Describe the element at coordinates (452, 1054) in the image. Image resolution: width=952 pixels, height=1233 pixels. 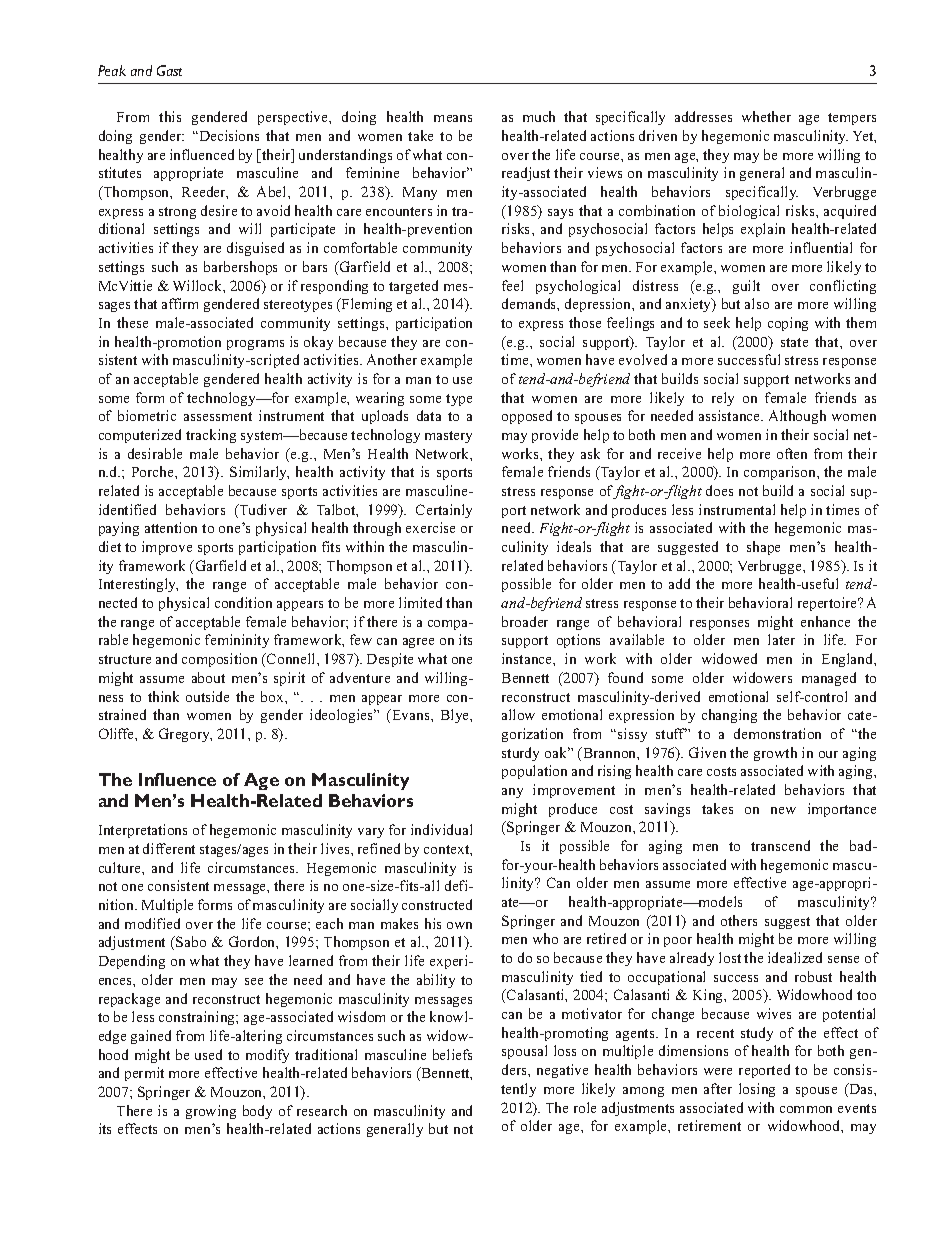
I see `beliefs` at that location.
